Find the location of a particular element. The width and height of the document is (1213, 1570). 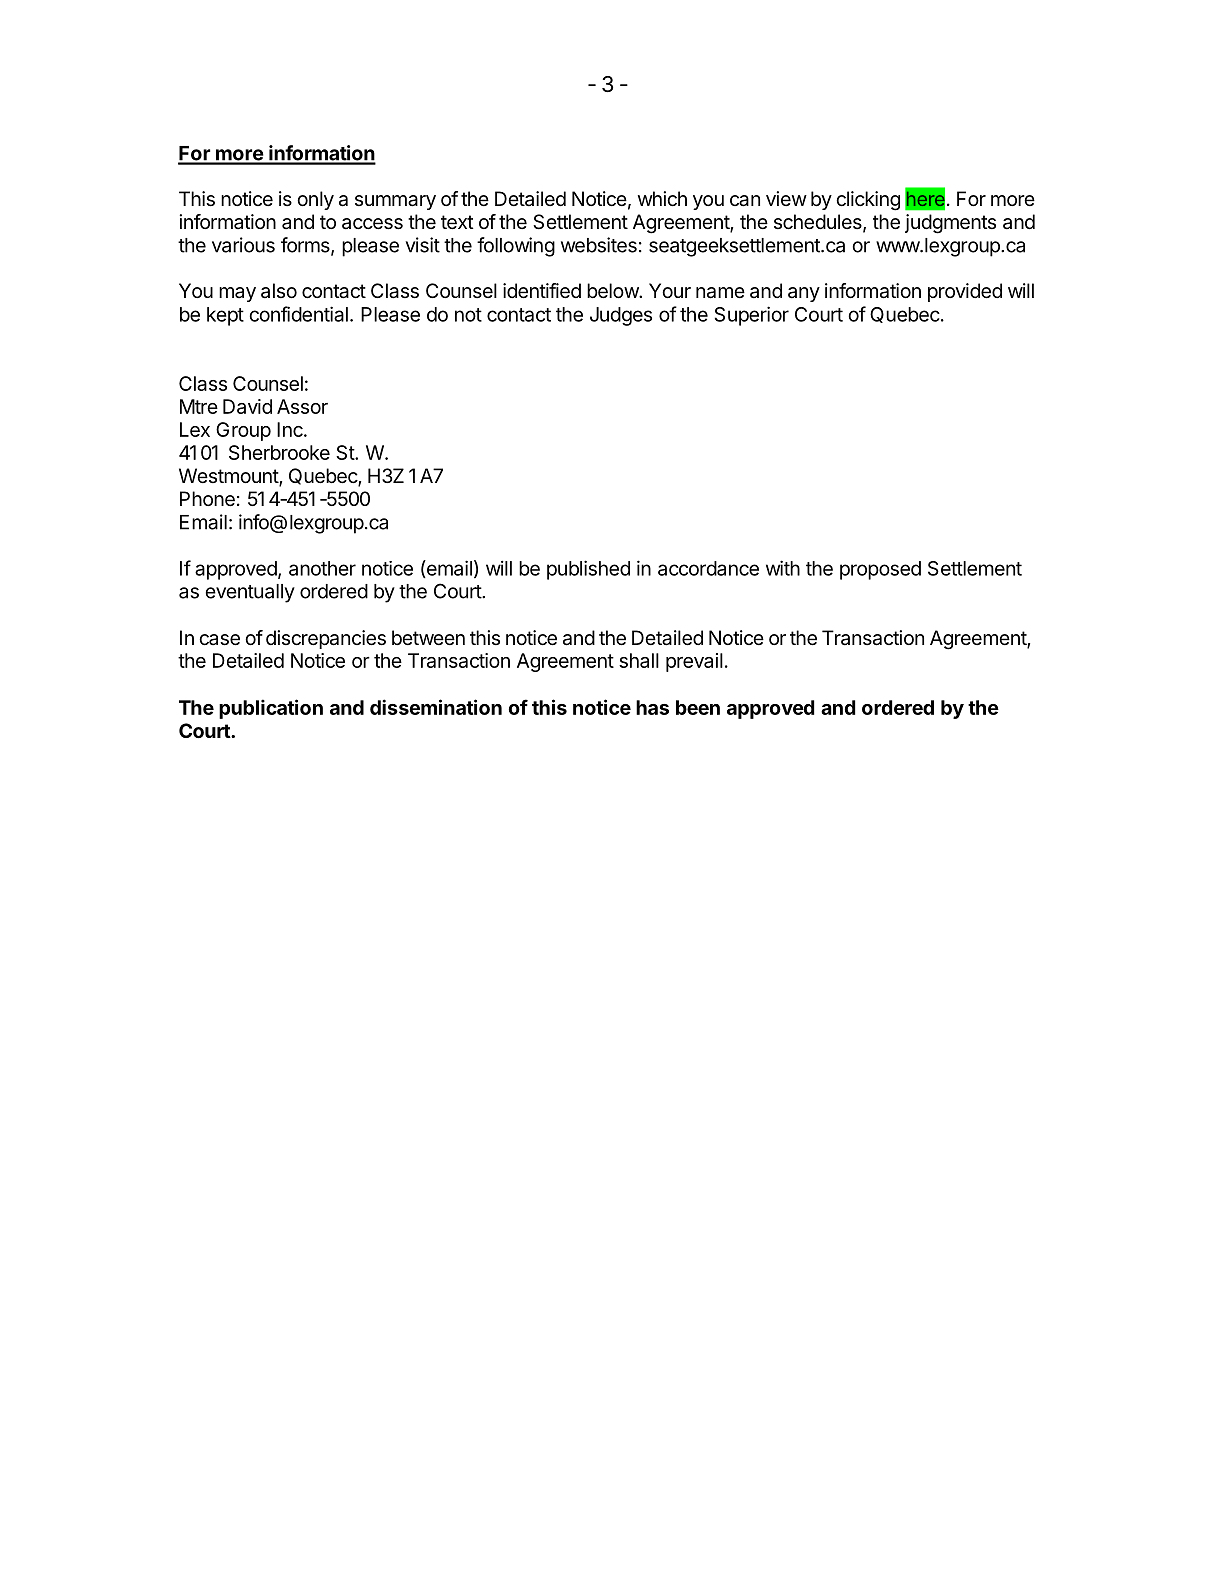

confidential is located at coordinates (298, 314).
